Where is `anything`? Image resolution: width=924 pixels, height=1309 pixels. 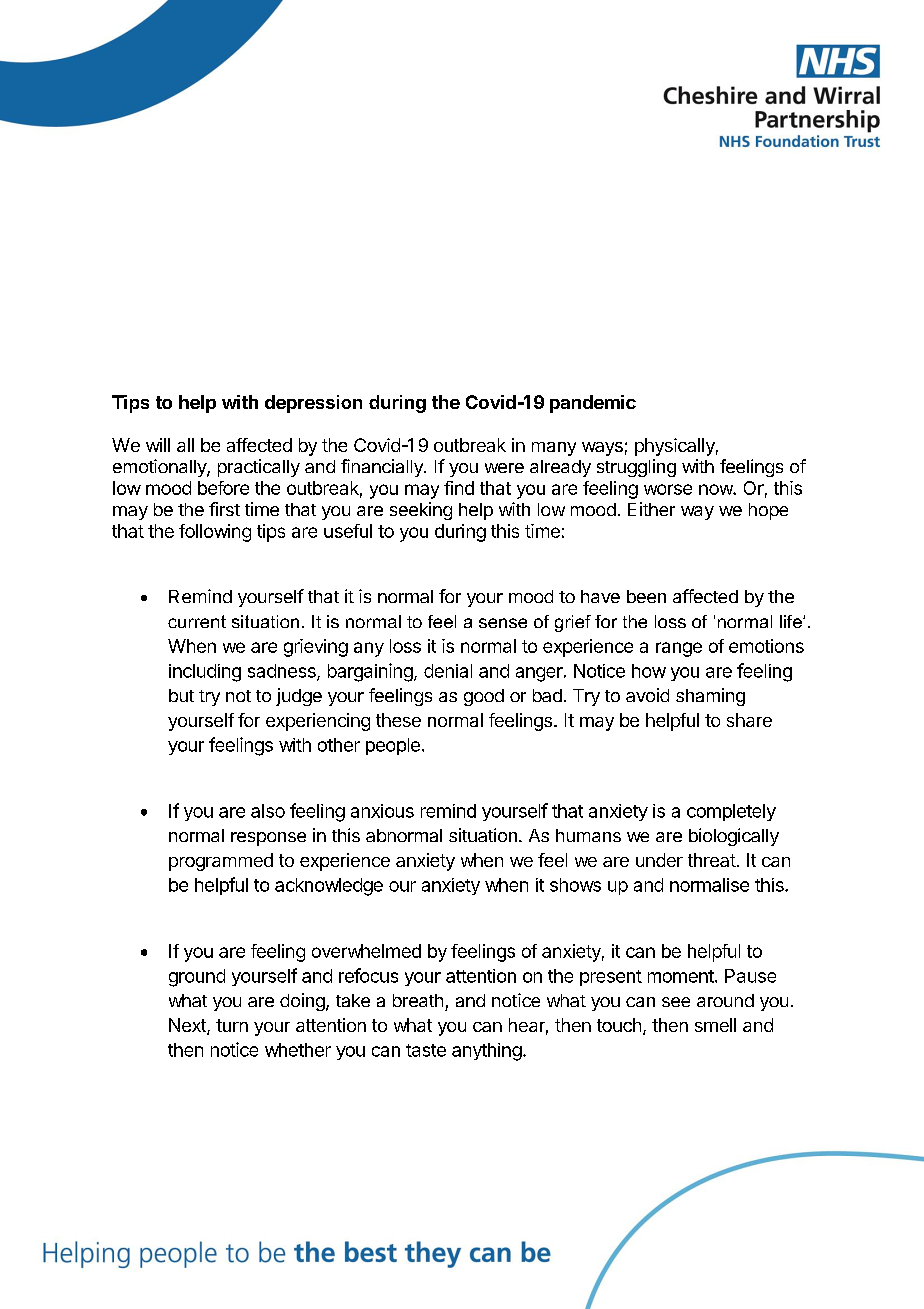
anything is located at coordinates (487, 1052).
